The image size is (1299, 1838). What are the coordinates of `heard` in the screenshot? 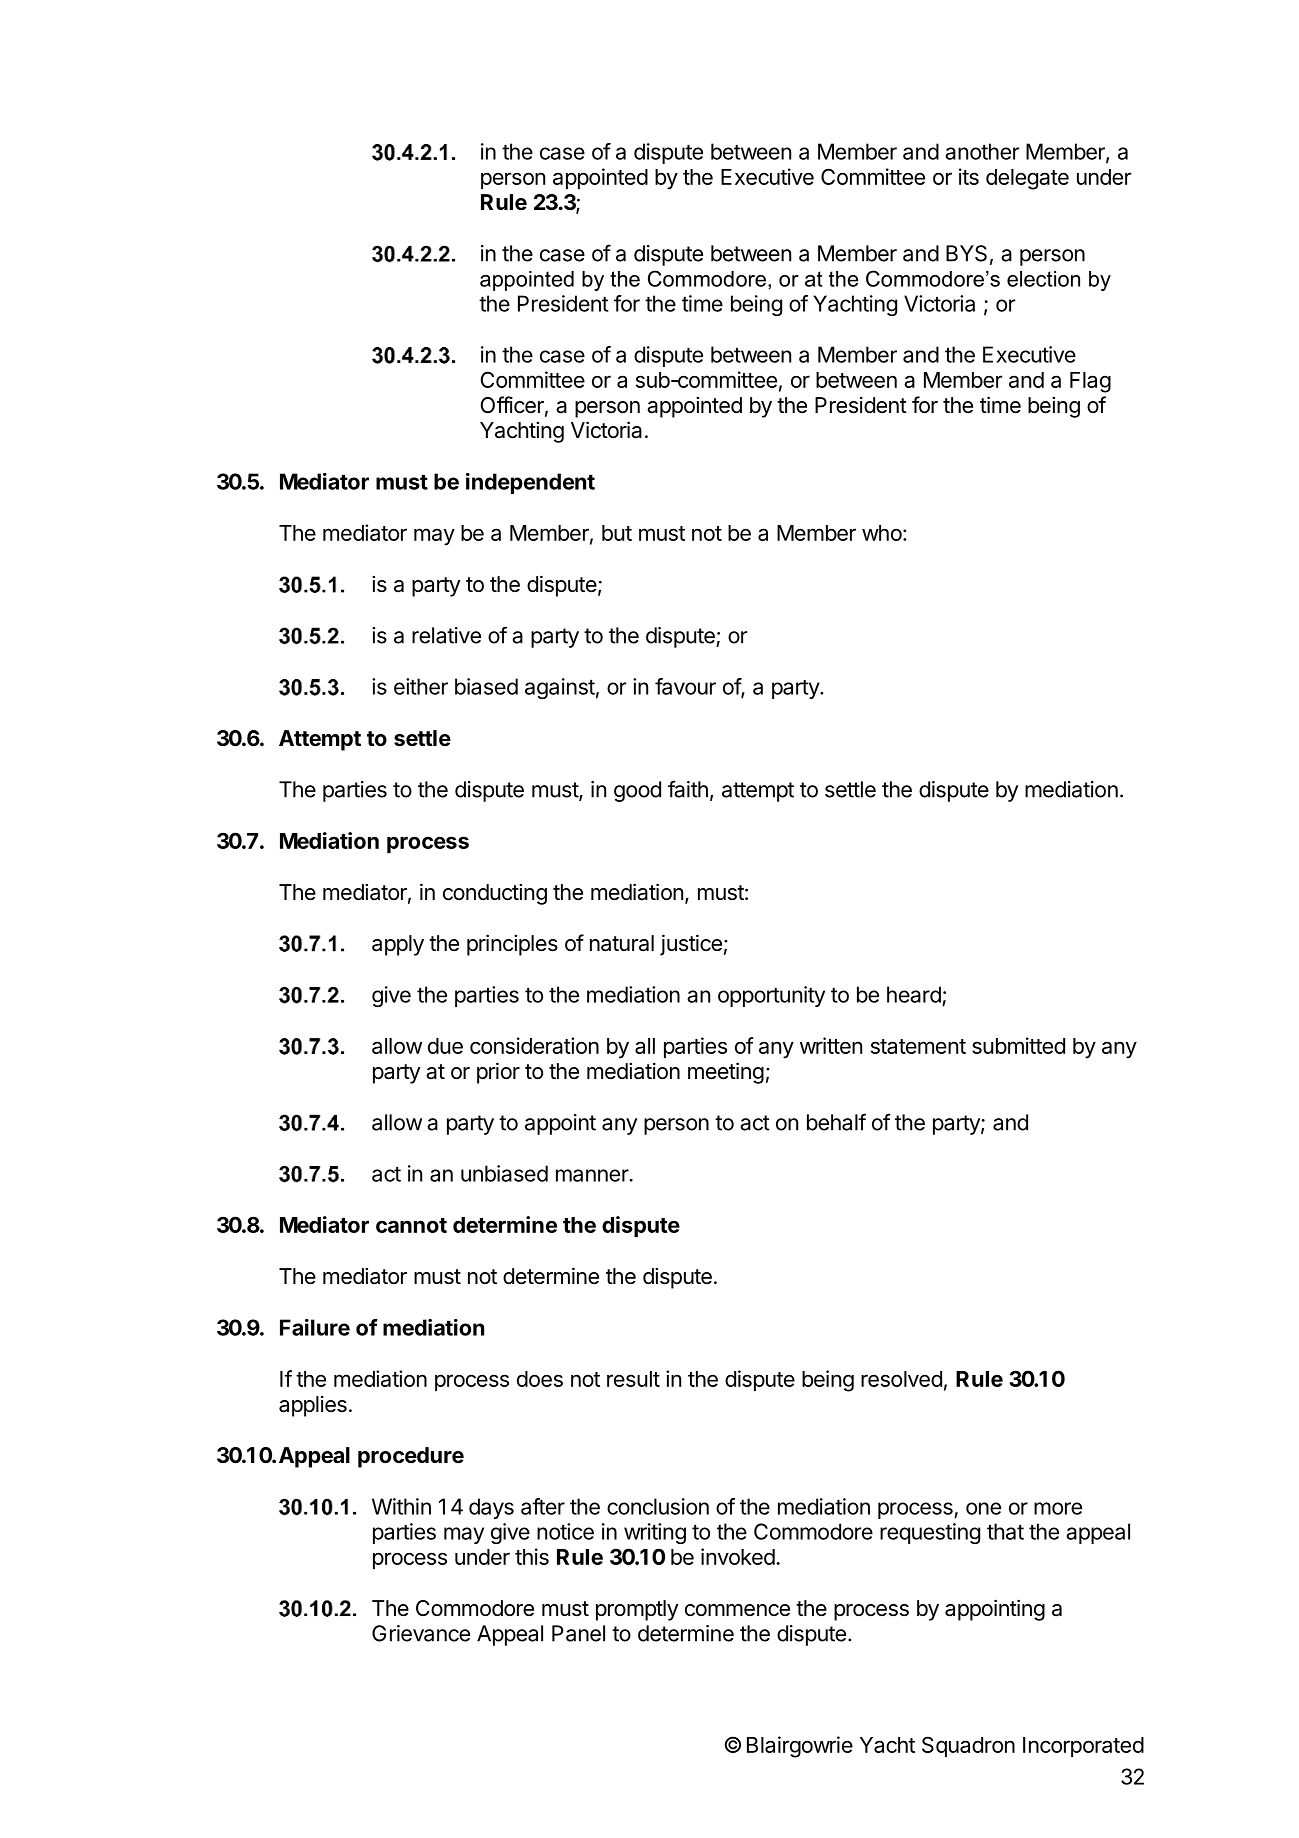 It's located at (914, 994).
